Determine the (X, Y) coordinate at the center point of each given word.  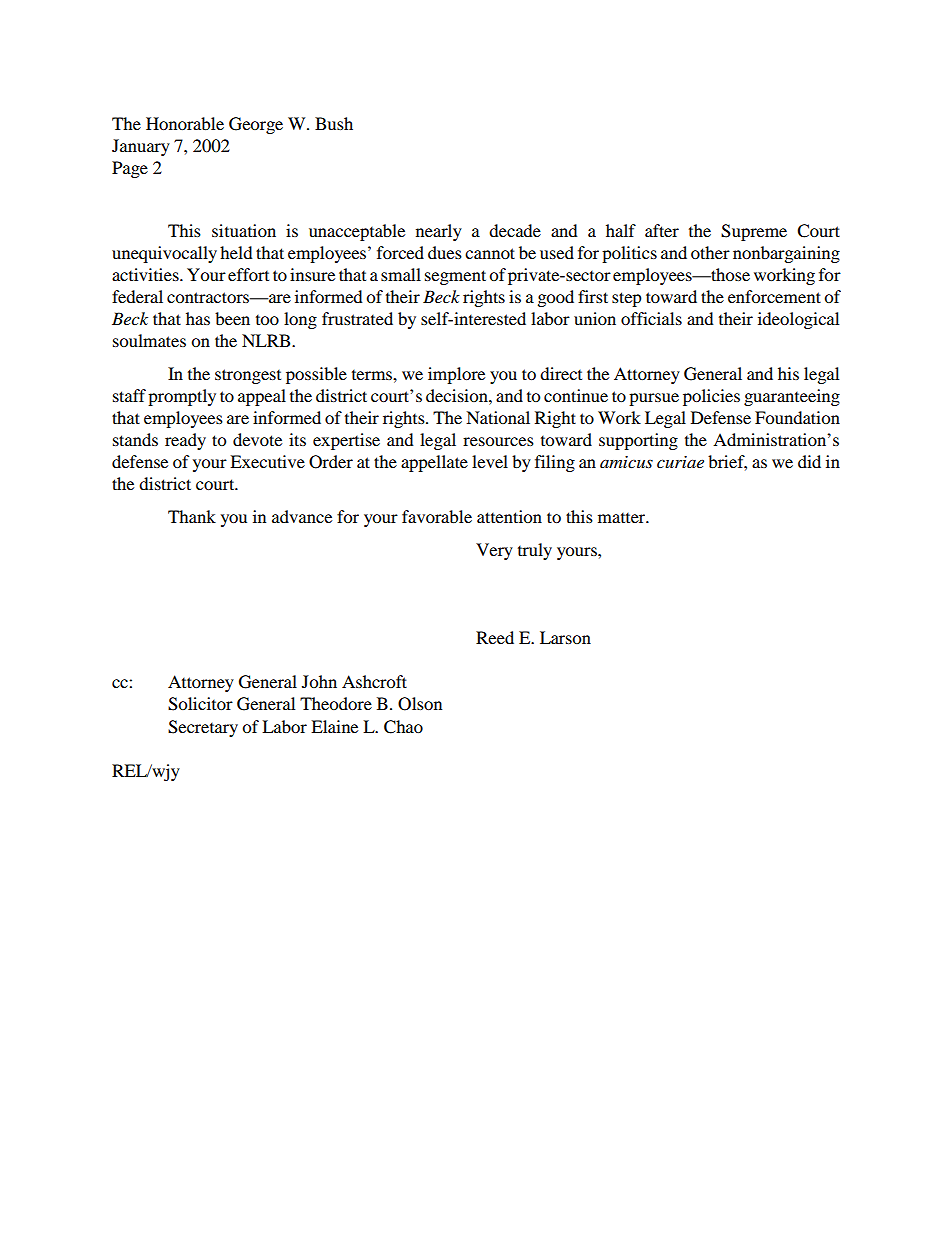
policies (711, 397)
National (498, 417)
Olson (420, 704)
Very (494, 551)
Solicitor (200, 704)
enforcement (774, 296)
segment (455, 277)
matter (623, 518)
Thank (192, 516)
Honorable (185, 123)
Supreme (754, 232)
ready (185, 441)
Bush (334, 123)
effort (248, 274)
